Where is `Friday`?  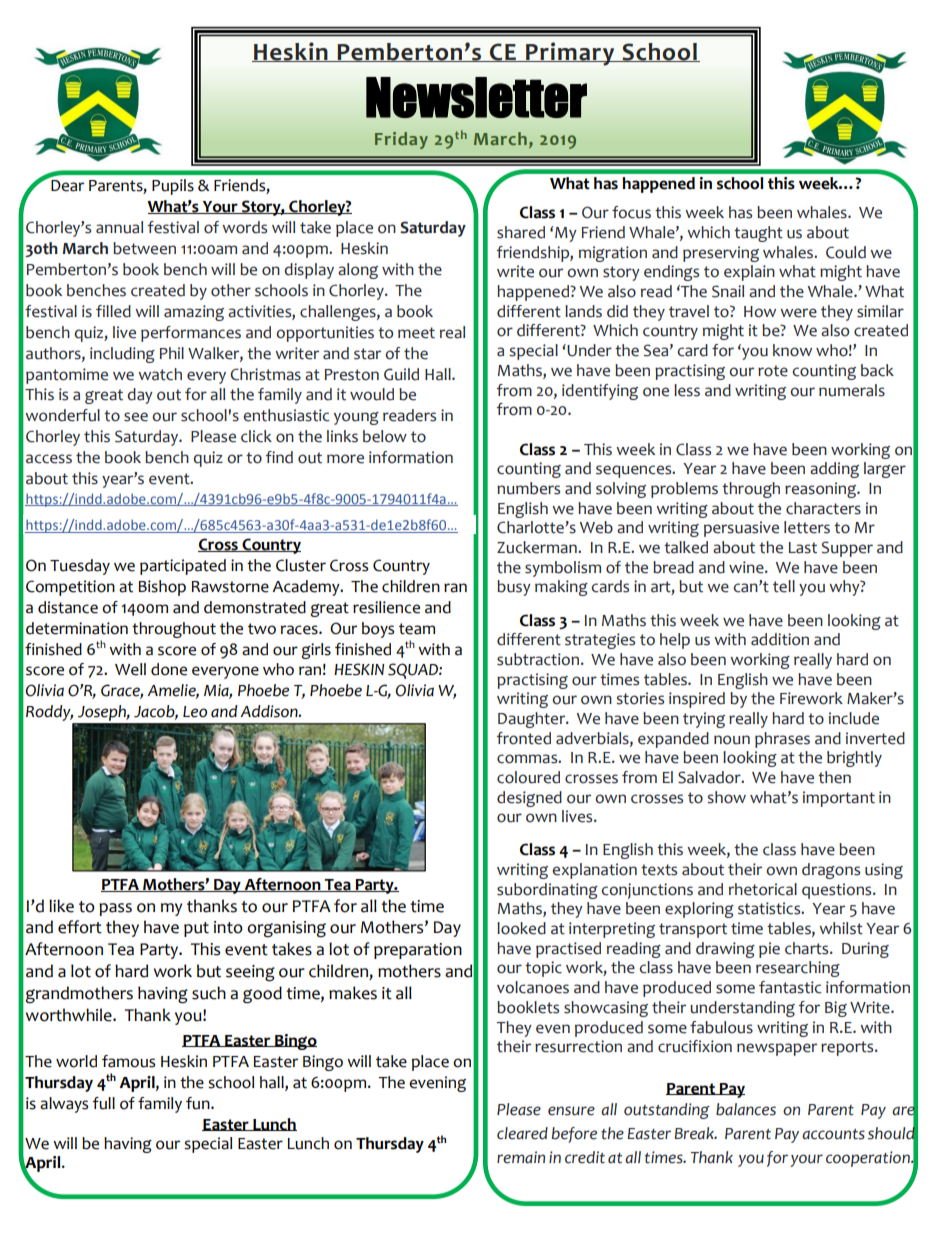
Friday is located at coordinates (401, 140).
